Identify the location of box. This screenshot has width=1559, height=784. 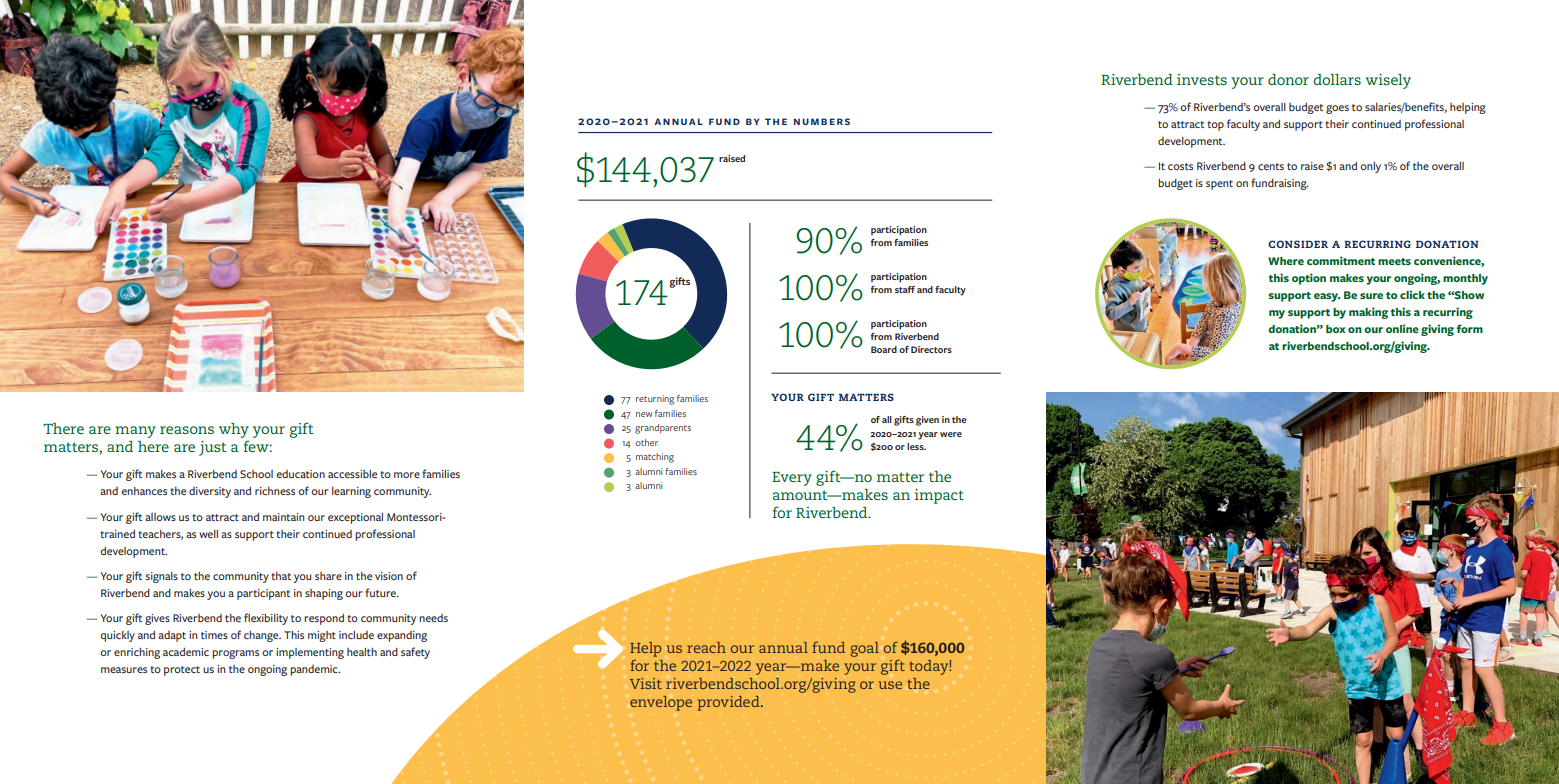
(1335, 329).
